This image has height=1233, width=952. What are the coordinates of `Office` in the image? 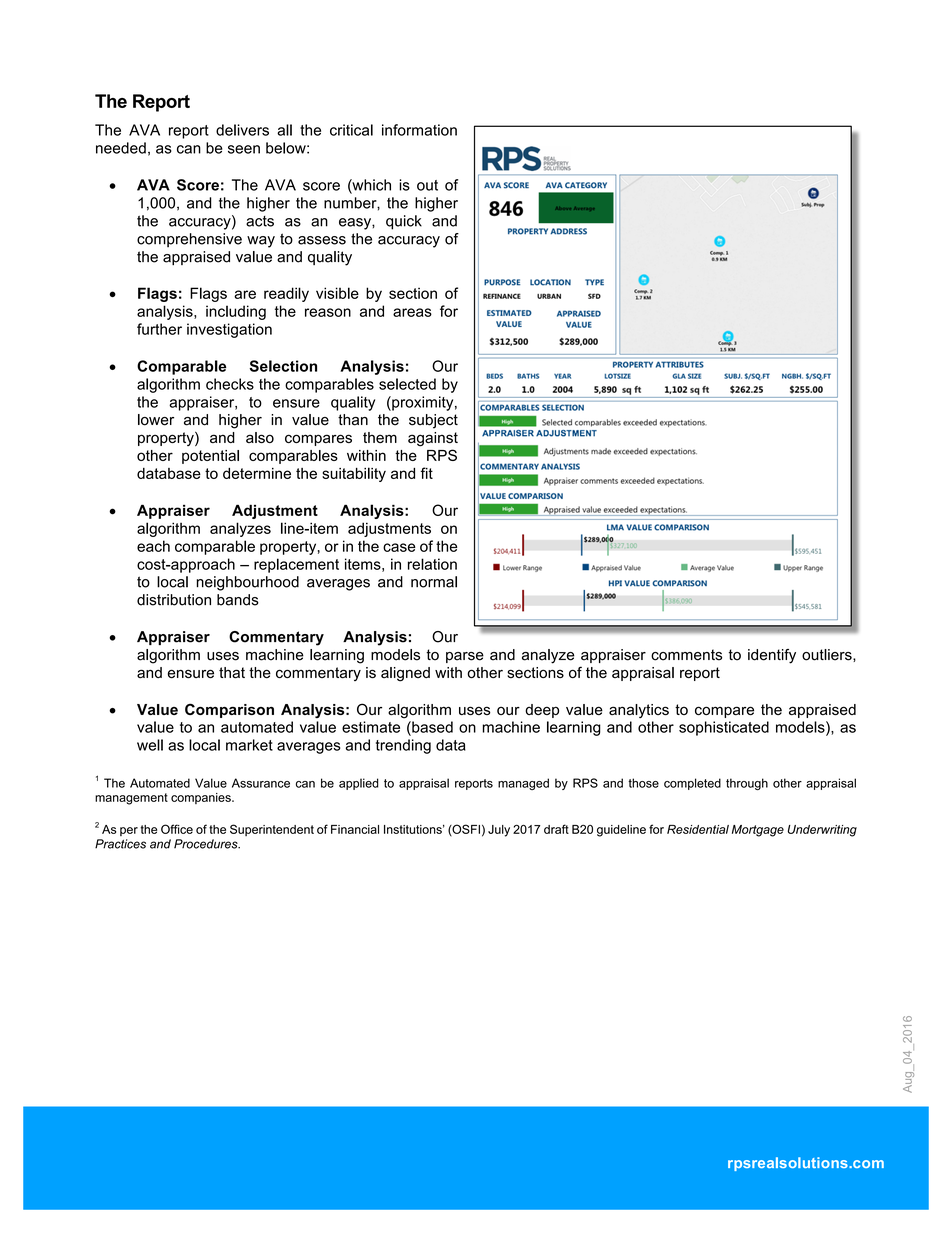 It's located at (177, 829).
